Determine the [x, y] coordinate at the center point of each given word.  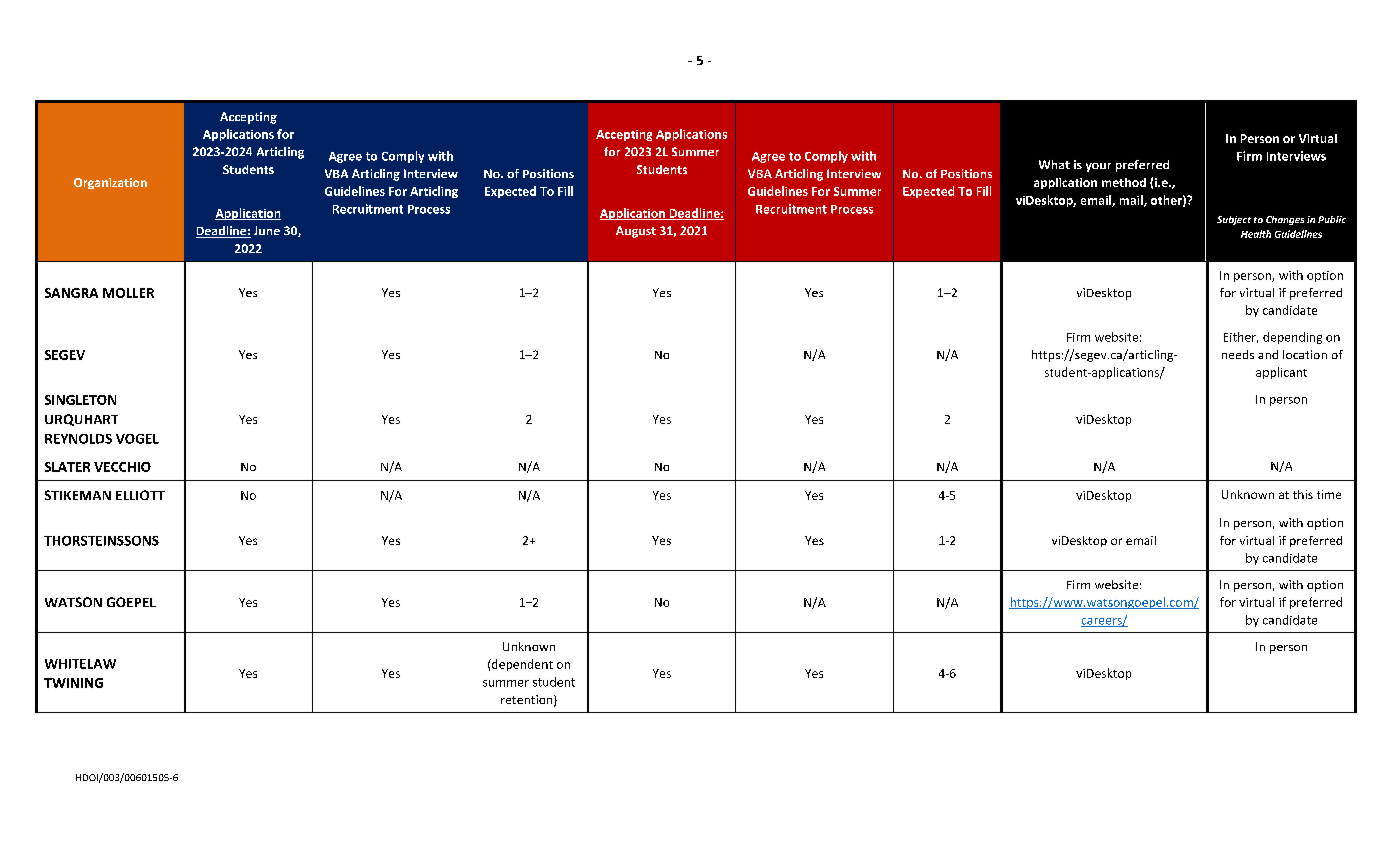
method [1124, 182]
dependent [521, 665]
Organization [110, 183]
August [636, 232]
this [1303, 494]
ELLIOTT [140, 495]
